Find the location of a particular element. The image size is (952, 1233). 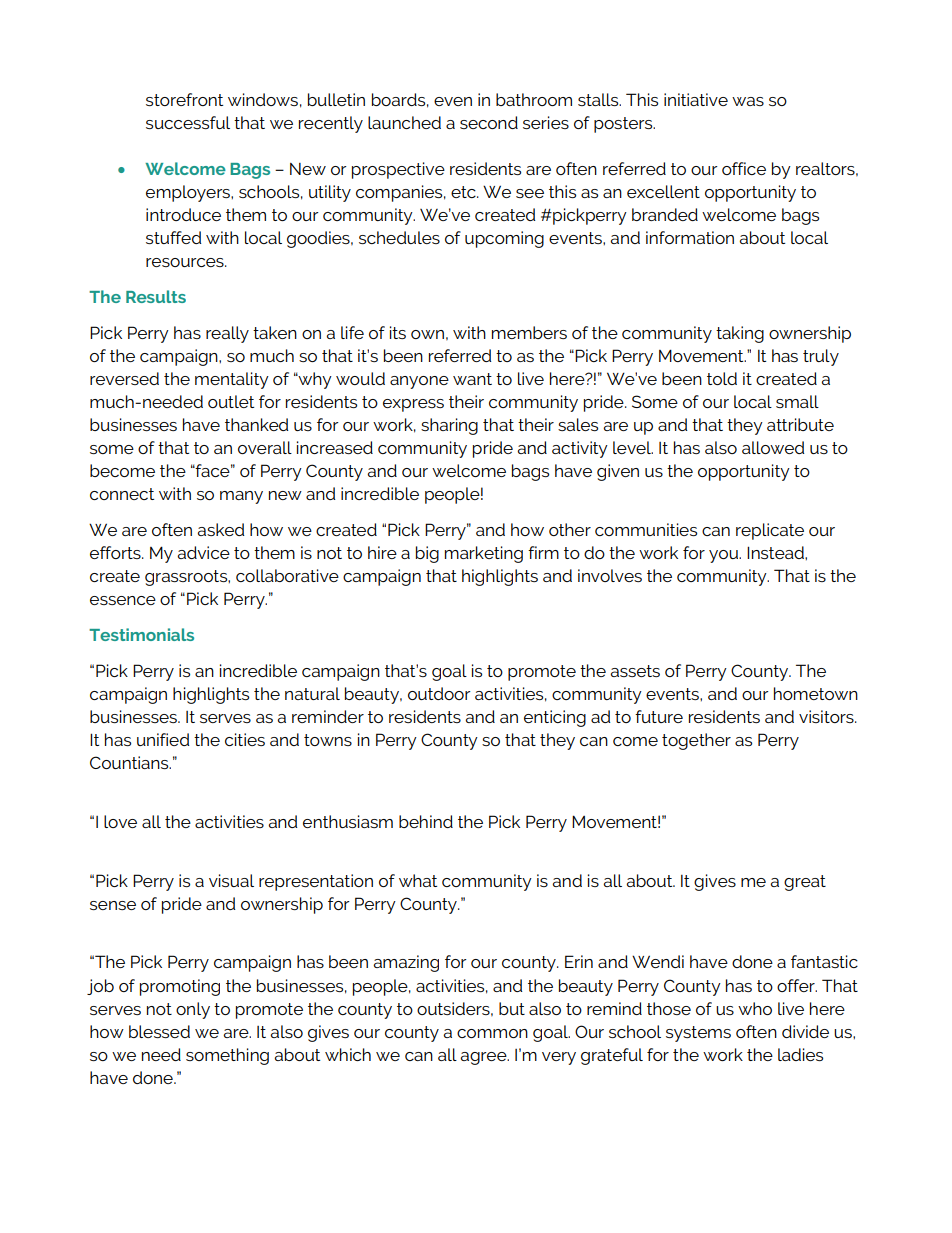

really is located at coordinates (227, 334).
